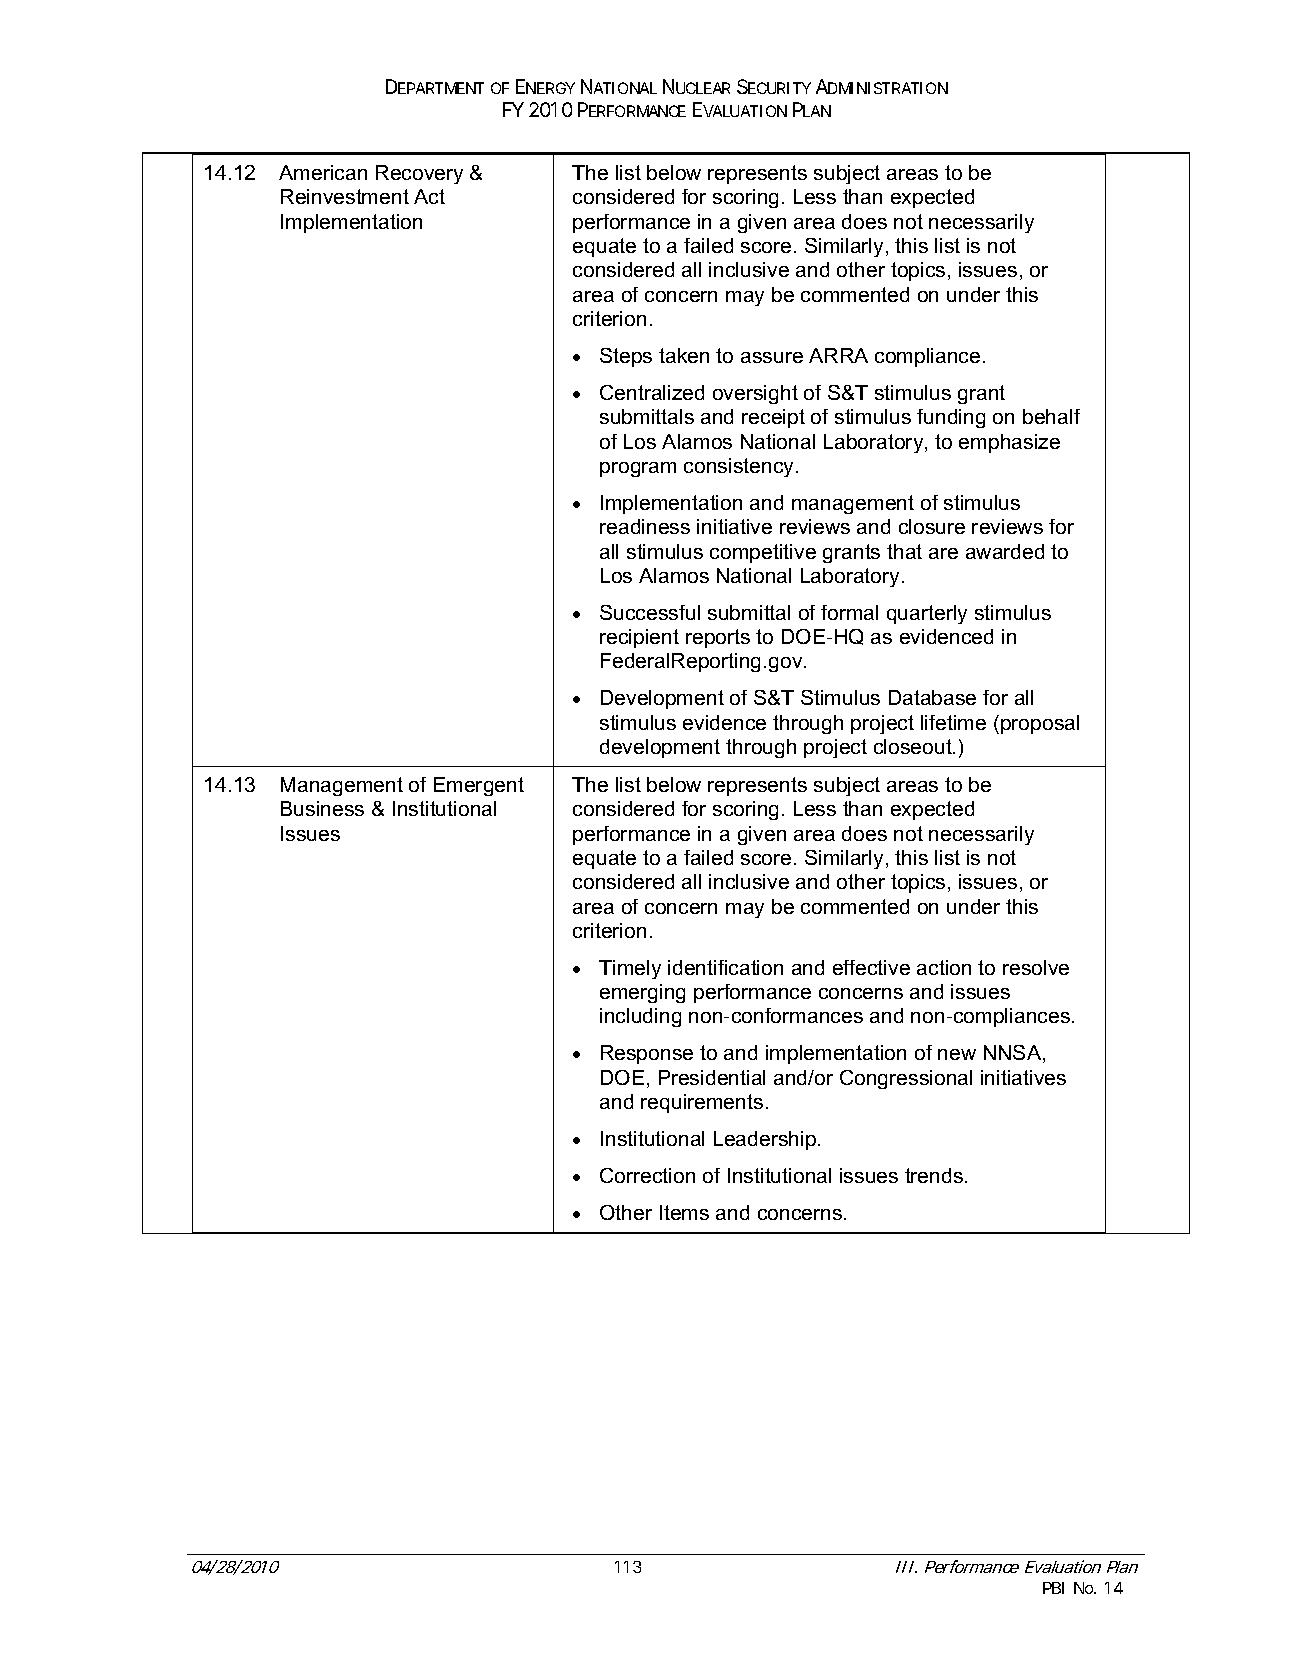 The image size is (1294, 1674). What do you see at coordinates (322, 808) in the document?
I see `Business` at bounding box center [322, 808].
